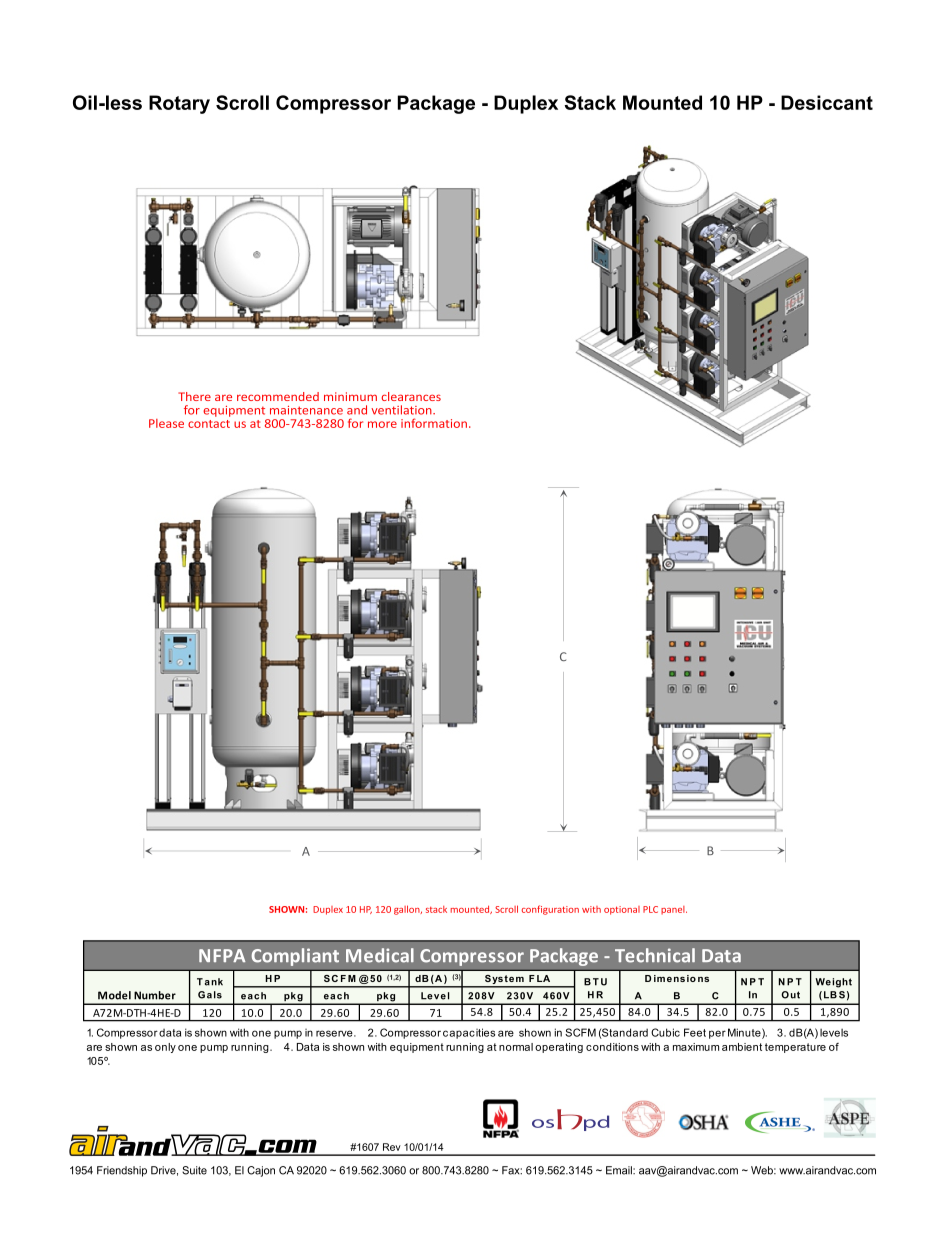 This screenshot has width=952, height=1233. I want to click on clearances, so click(411, 396).
